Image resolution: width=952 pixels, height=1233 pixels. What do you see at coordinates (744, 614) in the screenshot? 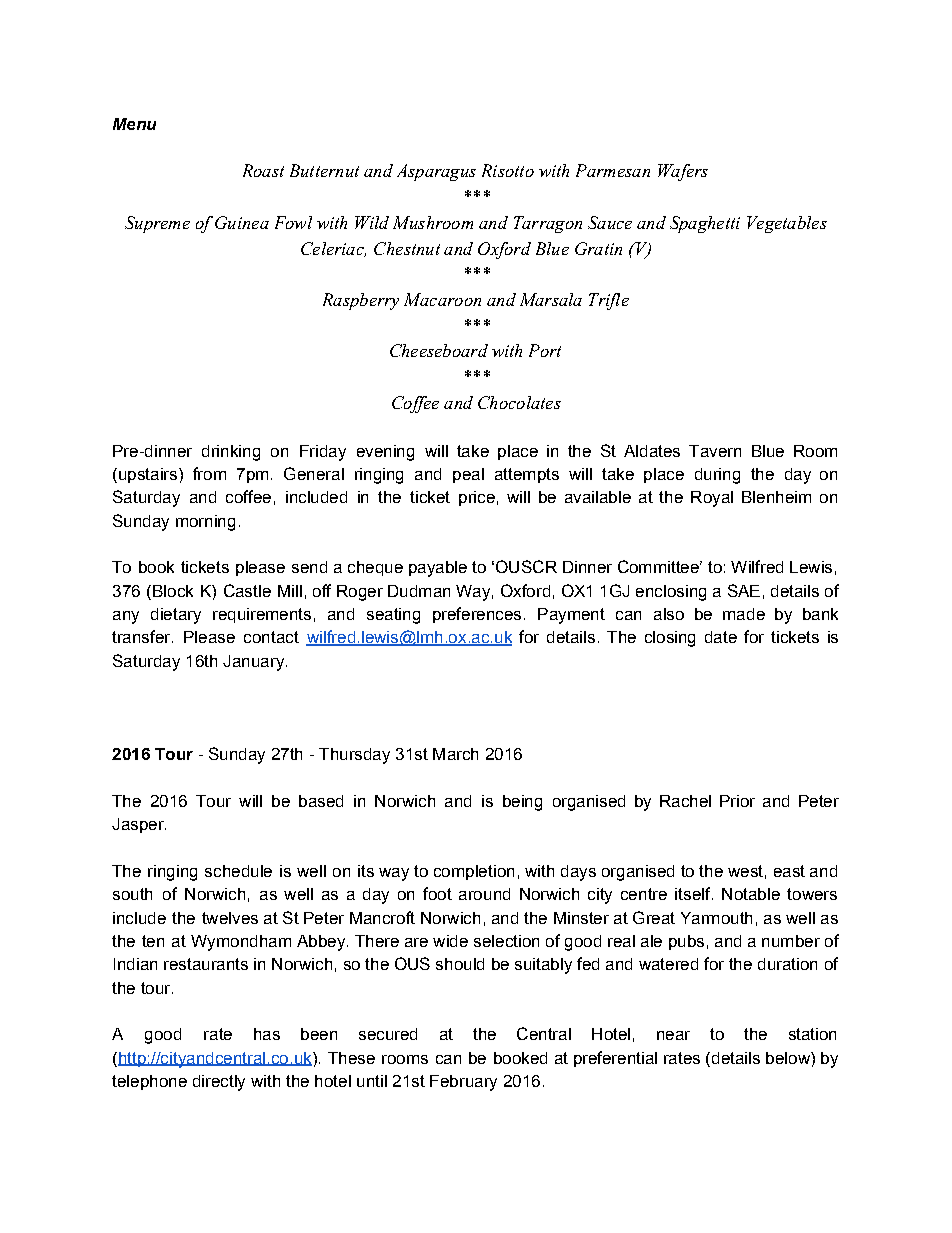
I see `made` at bounding box center [744, 614].
